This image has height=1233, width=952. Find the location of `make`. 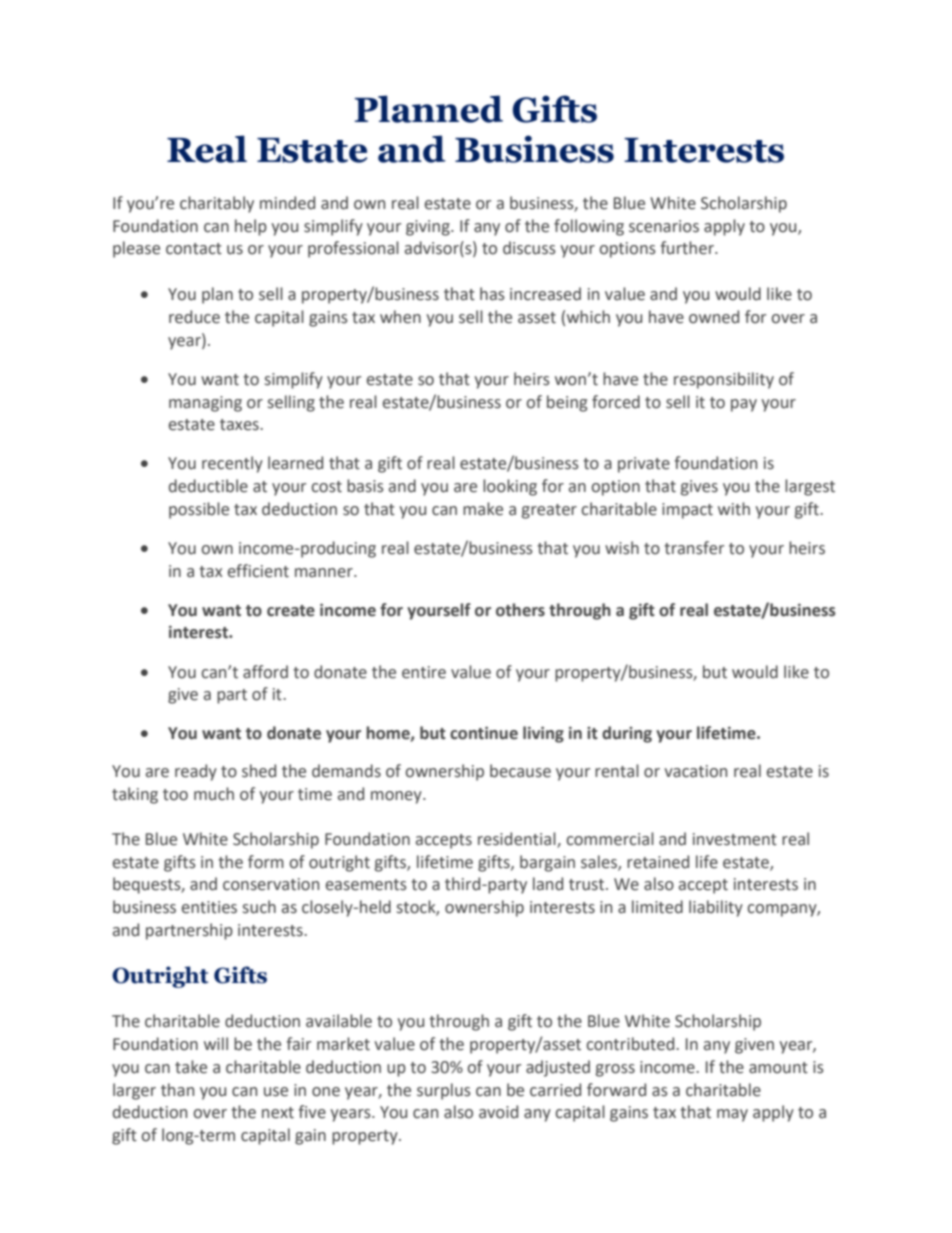

make is located at coordinates (483, 509).
